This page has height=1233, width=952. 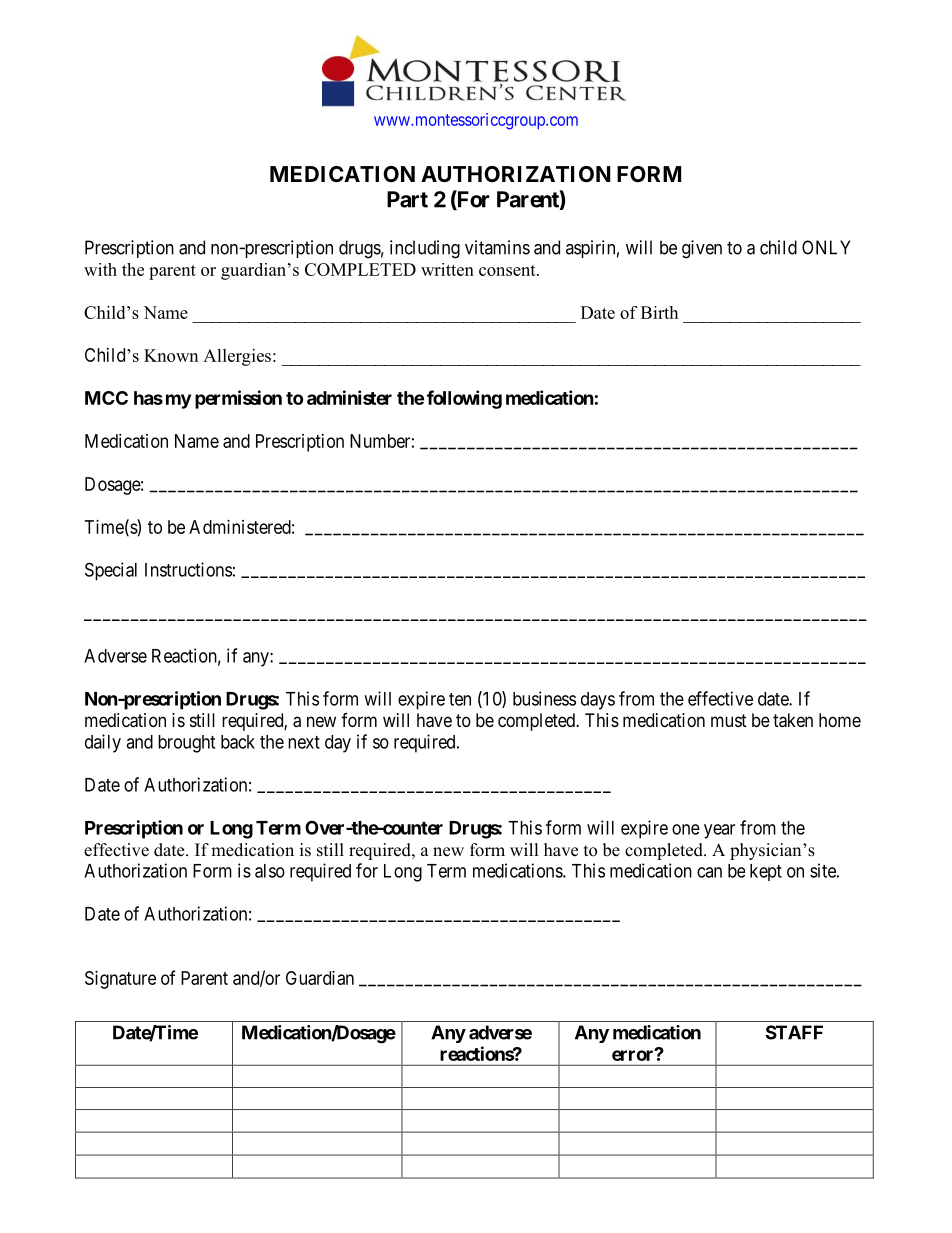 What do you see at coordinates (729, 720) in the page?
I see `must` at bounding box center [729, 720].
